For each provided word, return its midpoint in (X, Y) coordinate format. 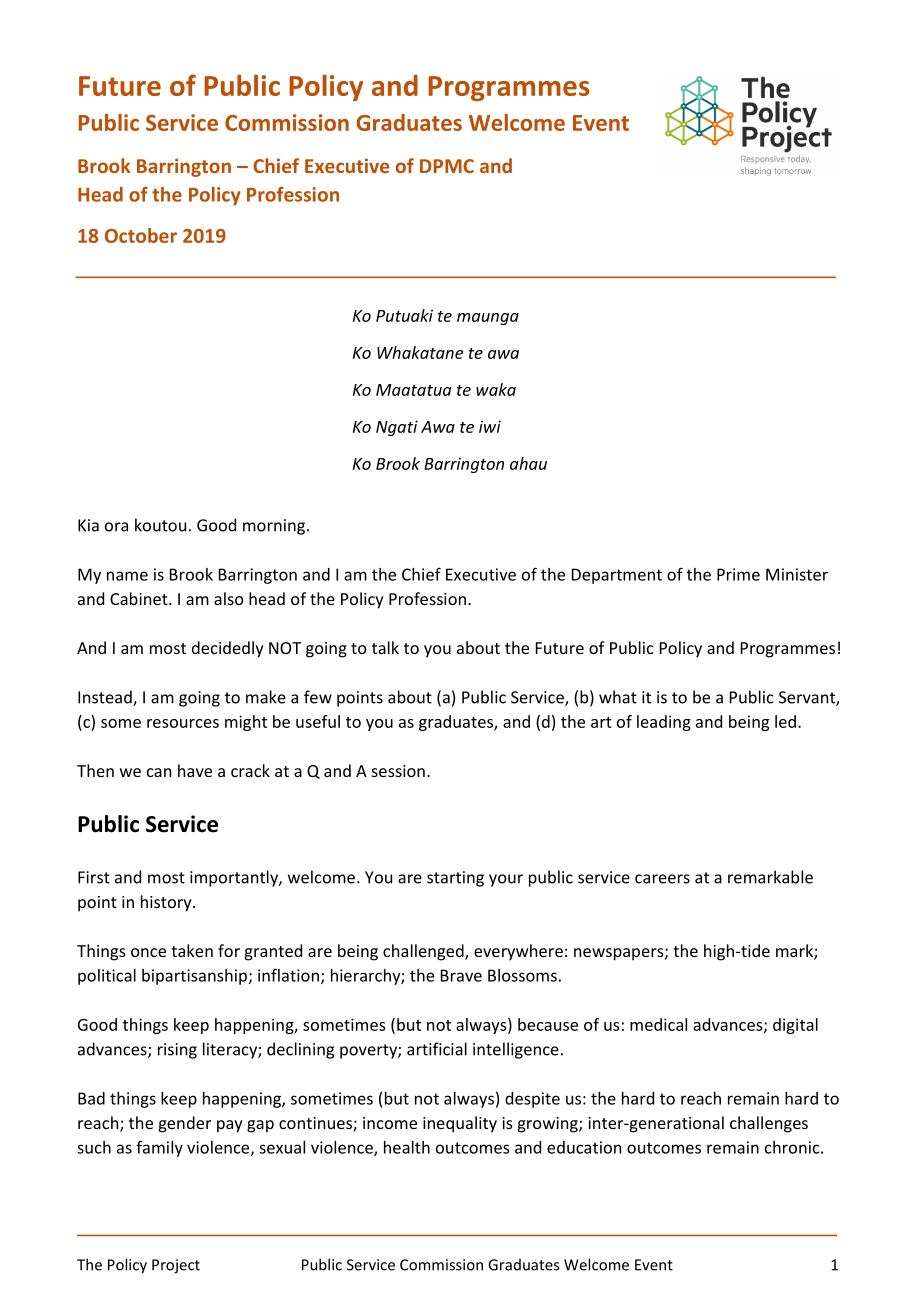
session (398, 771)
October (141, 235)
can (159, 772)
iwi (490, 426)
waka (496, 389)
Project (176, 1266)
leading (664, 723)
